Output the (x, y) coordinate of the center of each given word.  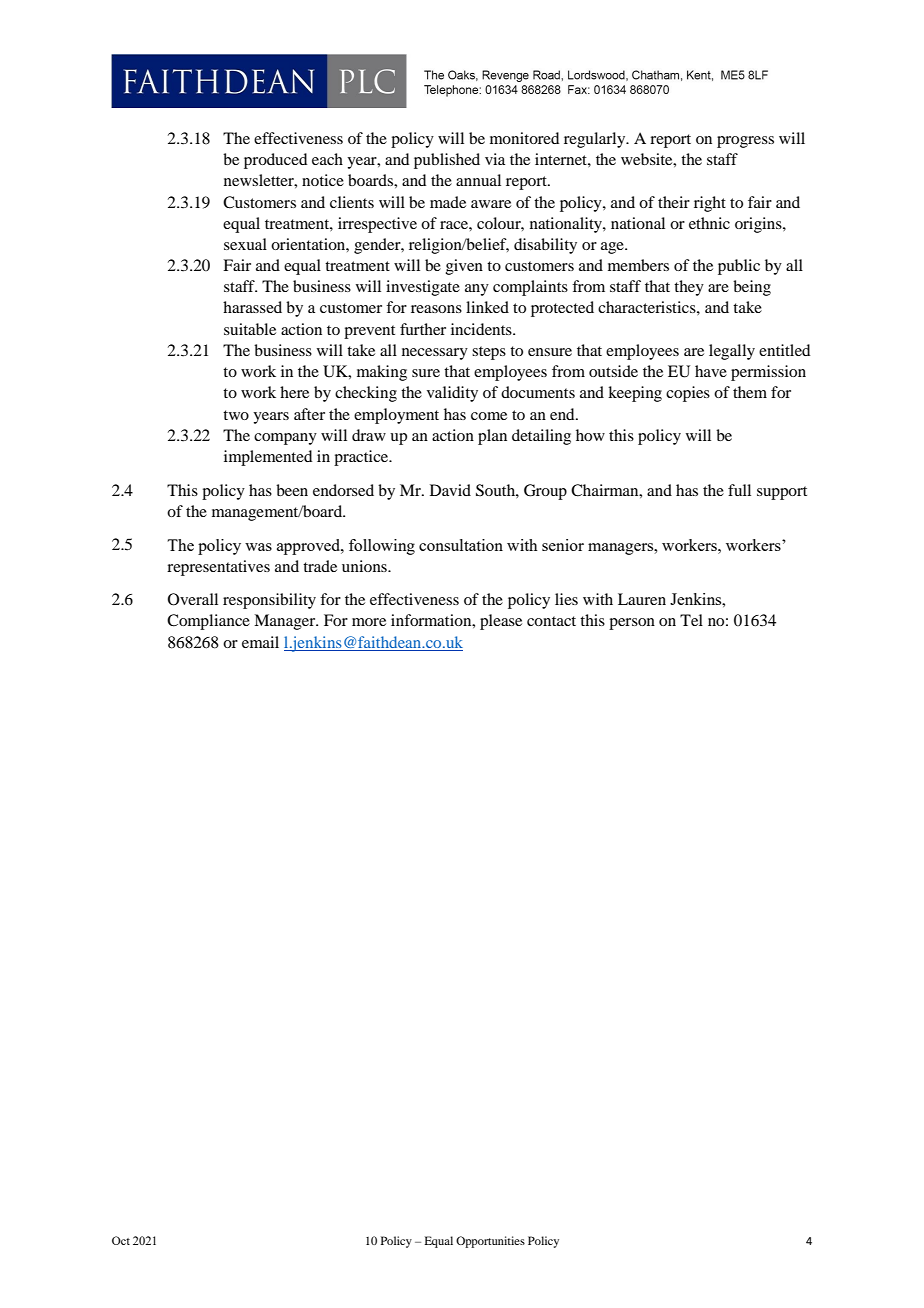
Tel (691, 620)
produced (275, 161)
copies (688, 394)
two (236, 415)
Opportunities (490, 1242)
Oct (121, 1240)
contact (551, 621)
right (710, 204)
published (447, 161)
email (260, 642)
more (369, 622)
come (489, 416)
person (632, 624)
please (501, 622)
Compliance (208, 622)
